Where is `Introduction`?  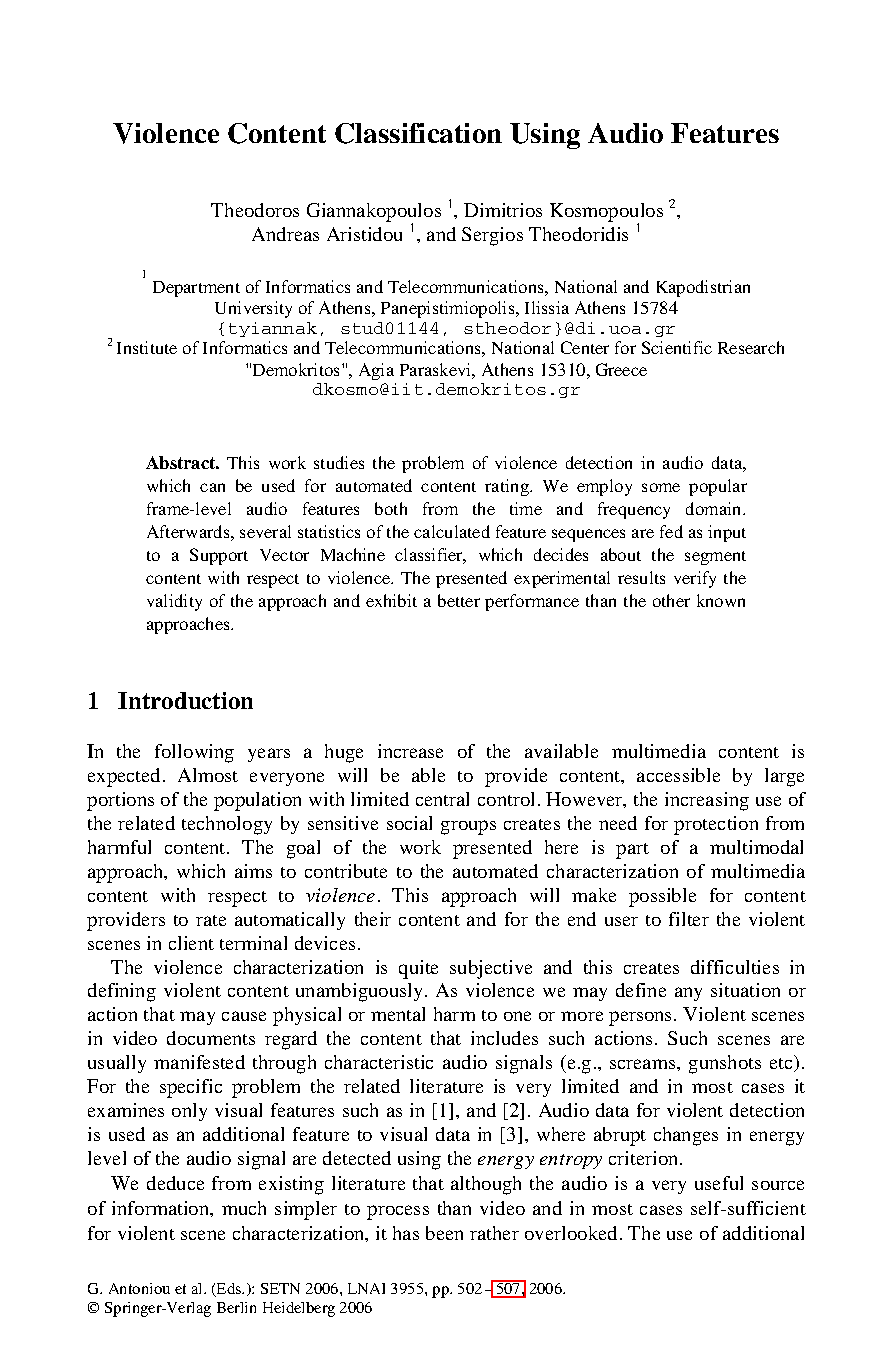
Introduction is located at coordinates (185, 700).
